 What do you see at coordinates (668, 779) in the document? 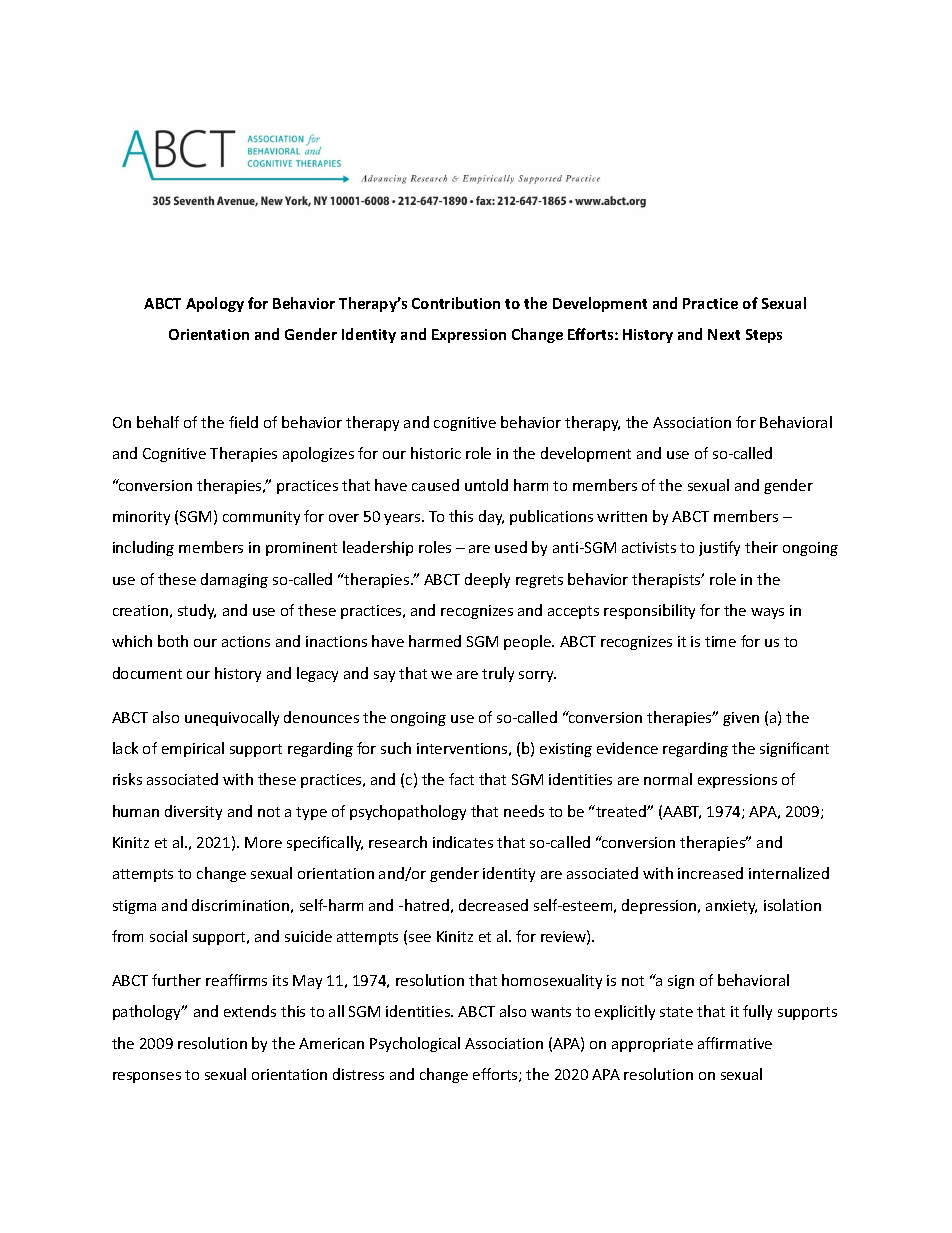
I see `normal` at bounding box center [668, 779].
